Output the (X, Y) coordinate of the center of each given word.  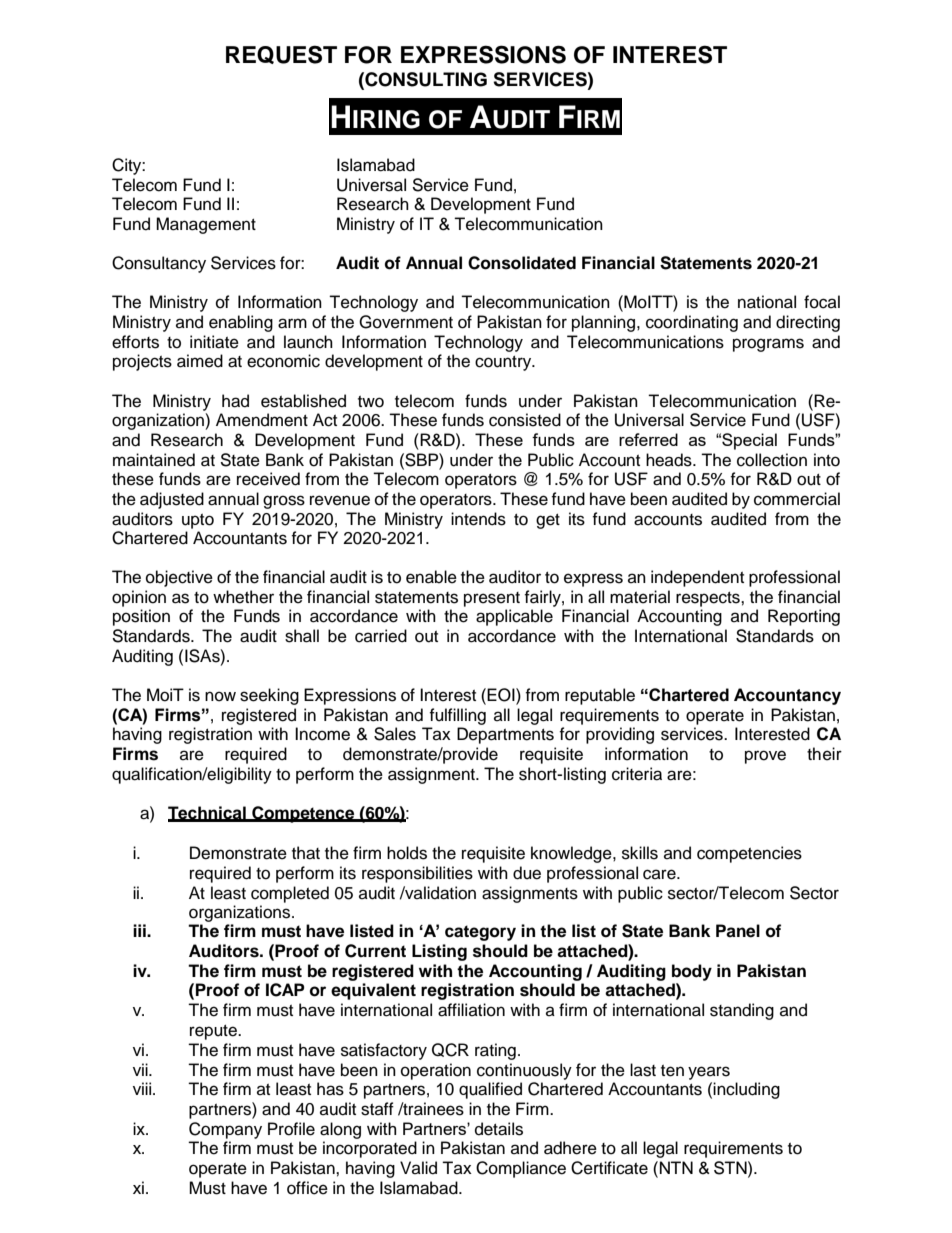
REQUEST (281, 54)
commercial (797, 499)
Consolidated (522, 263)
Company (225, 1130)
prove (765, 757)
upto (198, 521)
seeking (269, 696)
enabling (241, 323)
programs (768, 345)
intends (478, 519)
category (480, 933)
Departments (505, 735)
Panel (738, 931)
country (504, 363)
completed (290, 894)
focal (822, 302)
